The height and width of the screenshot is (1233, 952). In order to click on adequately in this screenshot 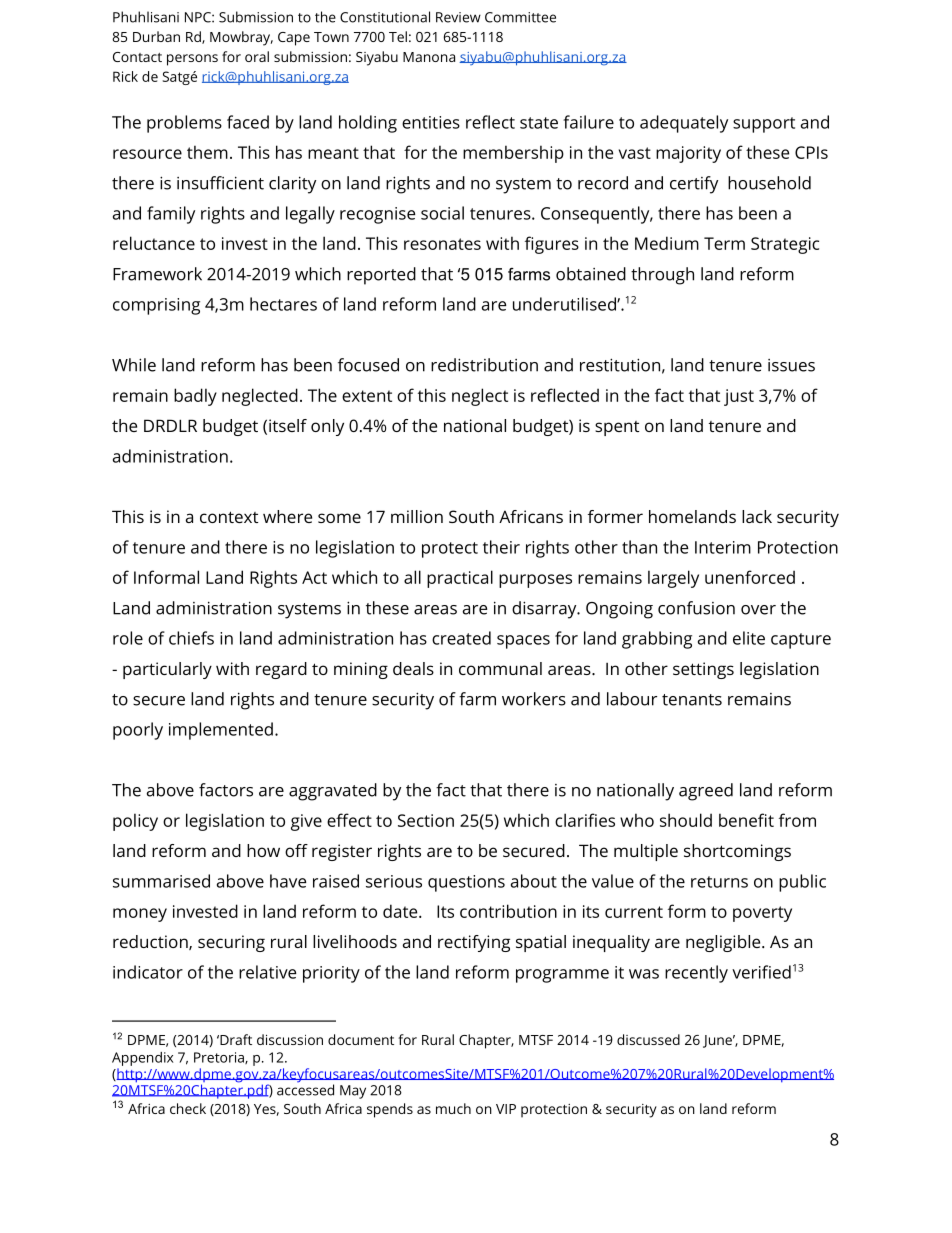, I will do `click(684, 124)`.
